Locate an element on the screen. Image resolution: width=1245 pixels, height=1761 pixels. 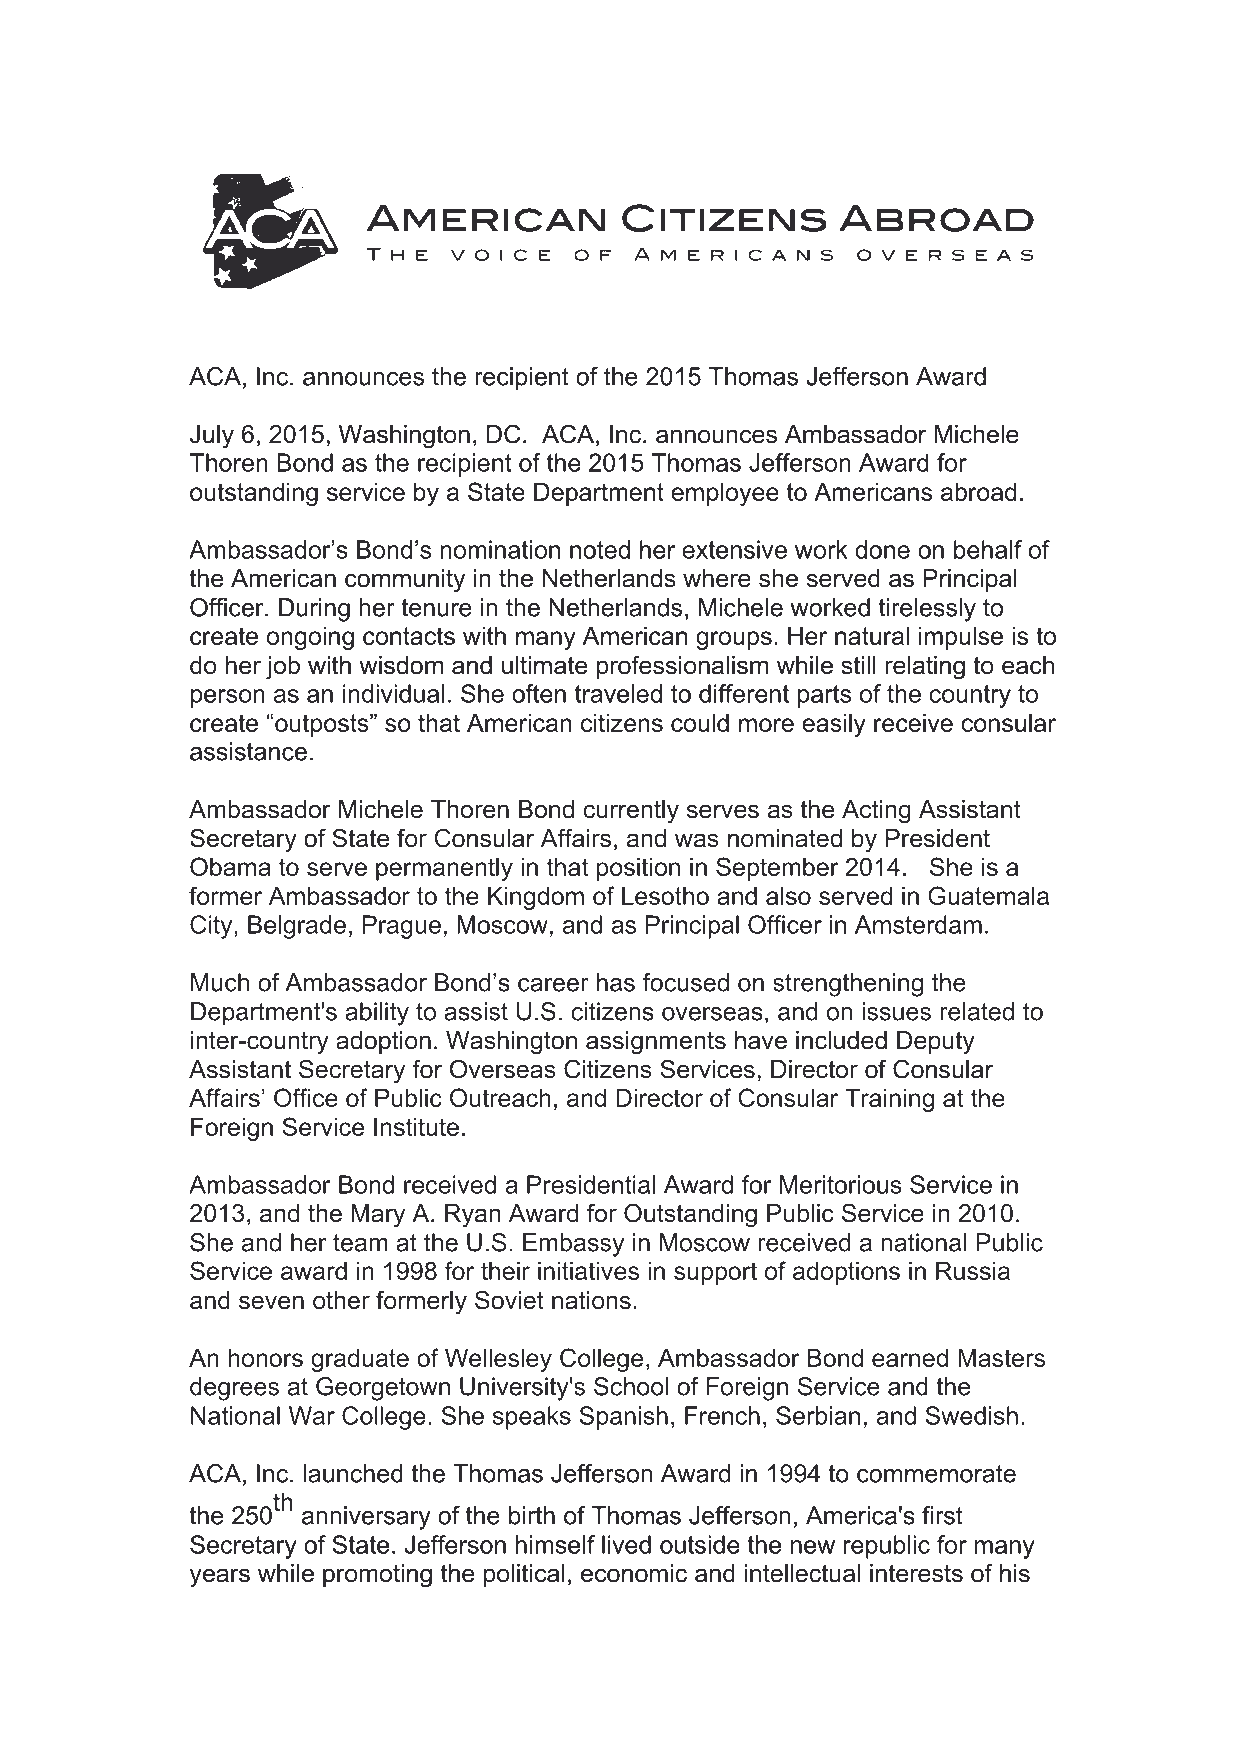
traveled is located at coordinates (618, 693).
